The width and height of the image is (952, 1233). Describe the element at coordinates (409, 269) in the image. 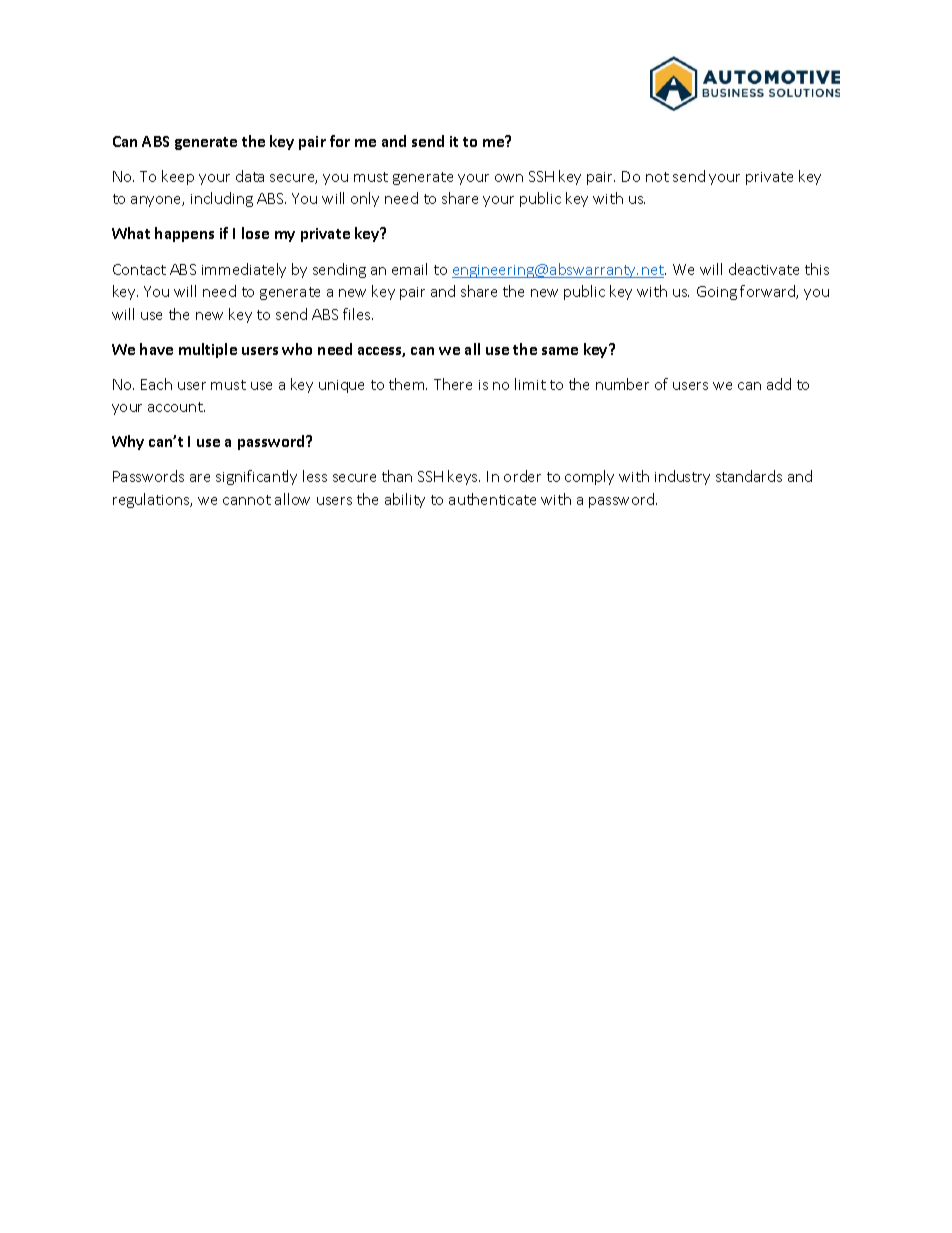

I see `email` at that location.
